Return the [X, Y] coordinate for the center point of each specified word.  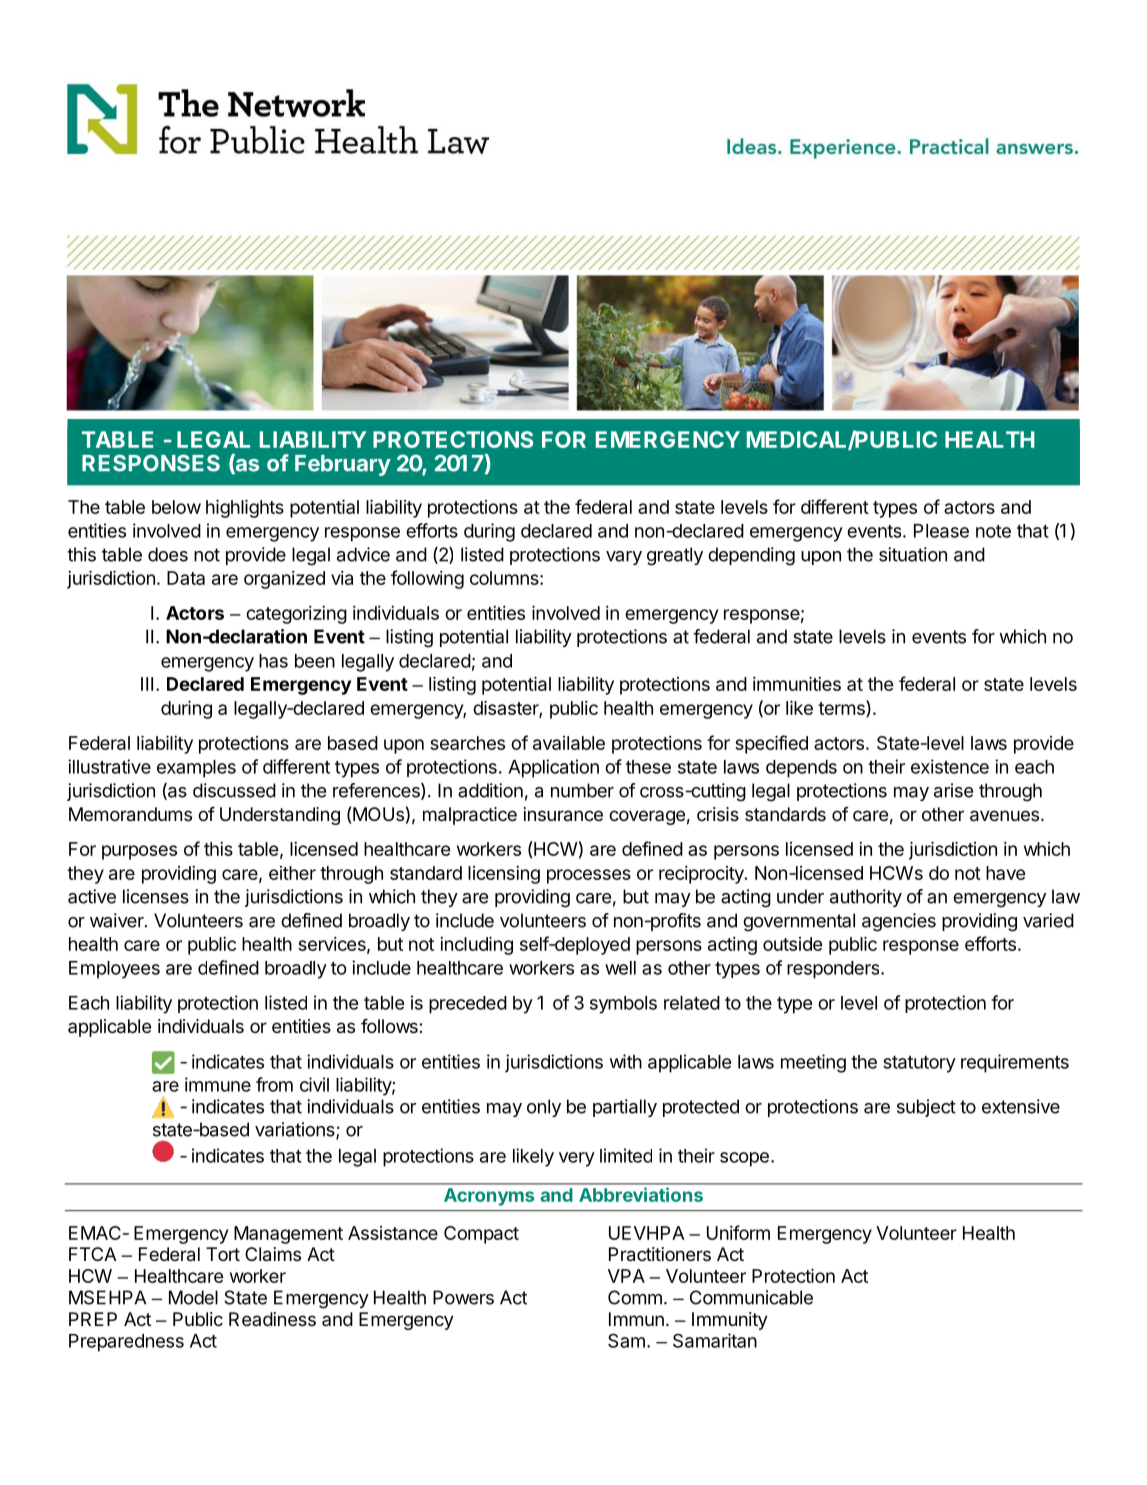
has [273, 661]
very [577, 1159]
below [176, 507]
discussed [234, 790]
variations [296, 1130]
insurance [563, 814]
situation [913, 554]
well [620, 968]
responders [834, 970]
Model [193, 1297]
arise [953, 790]
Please [941, 531]
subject [926, 1108]
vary [624, 558]
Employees [114, 970]
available [569, 743]
